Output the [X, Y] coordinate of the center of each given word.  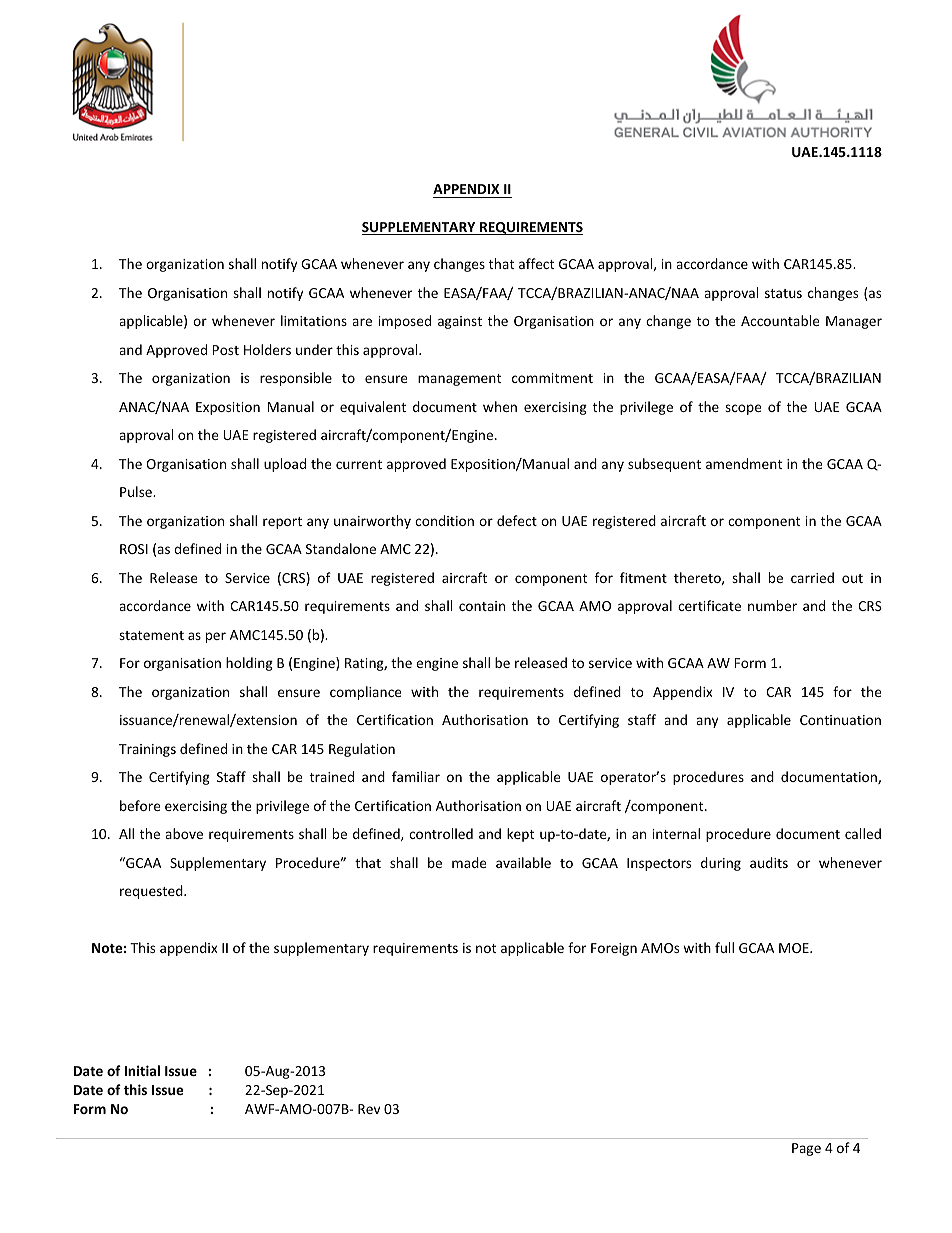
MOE [795, 948]
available [523, 862]
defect [517, 520]
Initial [142, 1070]
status [783, 293]
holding [249, 664]
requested [152, 892]
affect [536, 263]
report [282, 523]
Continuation [840, 720]
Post [226, 350]
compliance [366, 693]
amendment [744, 463]
